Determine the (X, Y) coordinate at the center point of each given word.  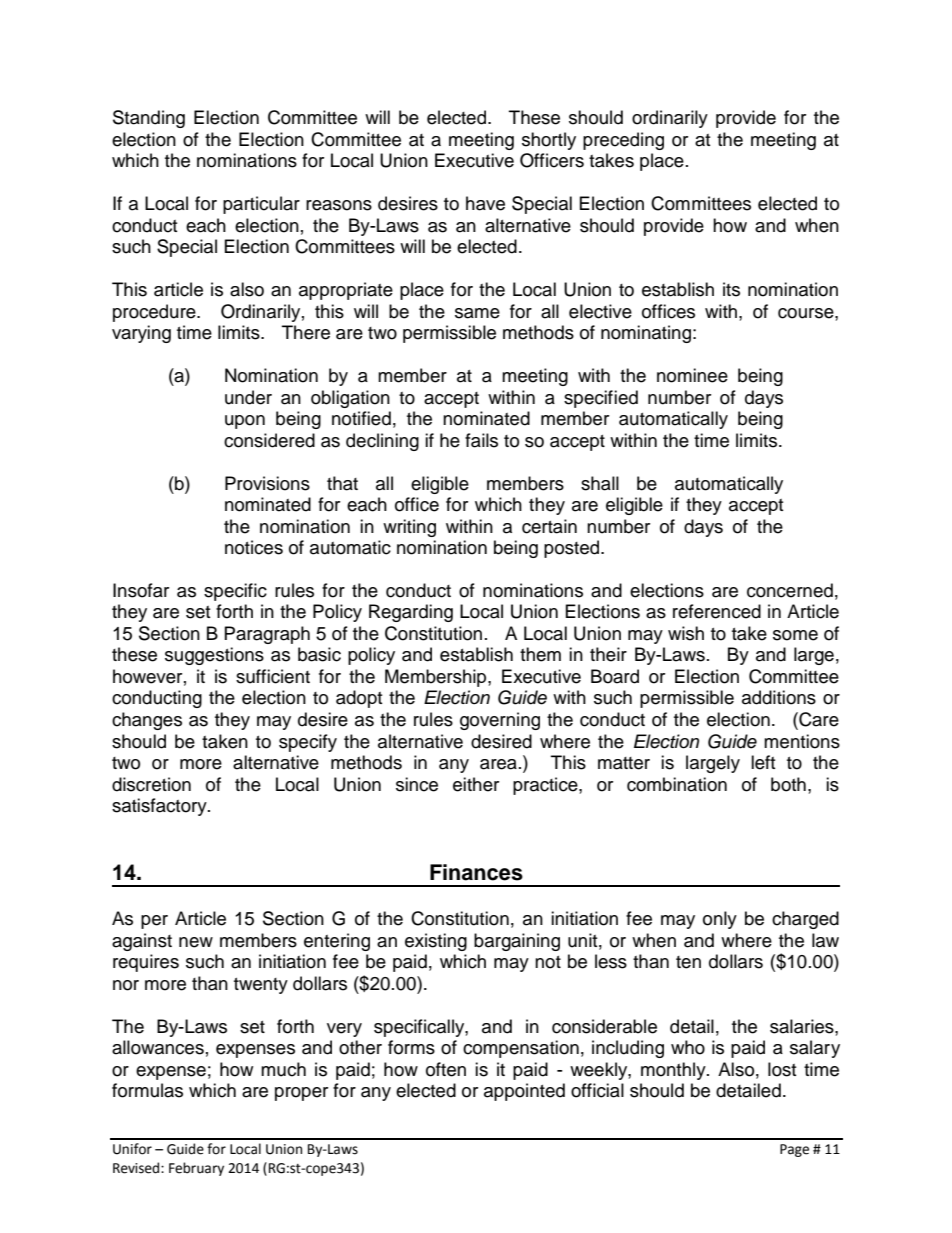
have (485, 203)
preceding (623, 141)
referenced (717, 611)
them (540, 654)
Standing (149, 119)
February (196, 1169)
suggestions (214, 656)
